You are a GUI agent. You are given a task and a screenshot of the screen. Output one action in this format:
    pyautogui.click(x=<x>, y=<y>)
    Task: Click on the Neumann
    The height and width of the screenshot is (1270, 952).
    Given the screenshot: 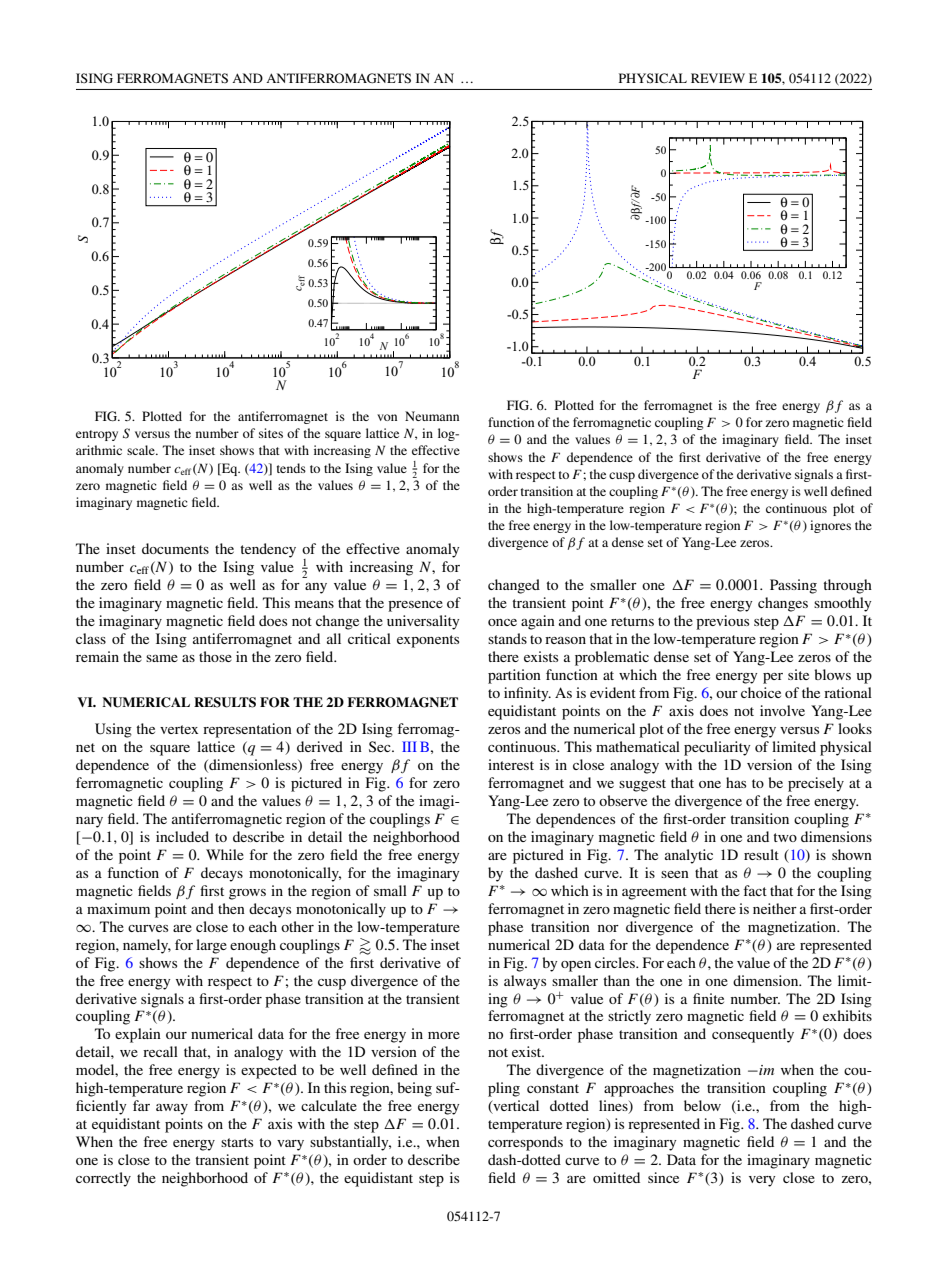 What is the action you would take?
    pyautogui.click(x=432, y=416)
